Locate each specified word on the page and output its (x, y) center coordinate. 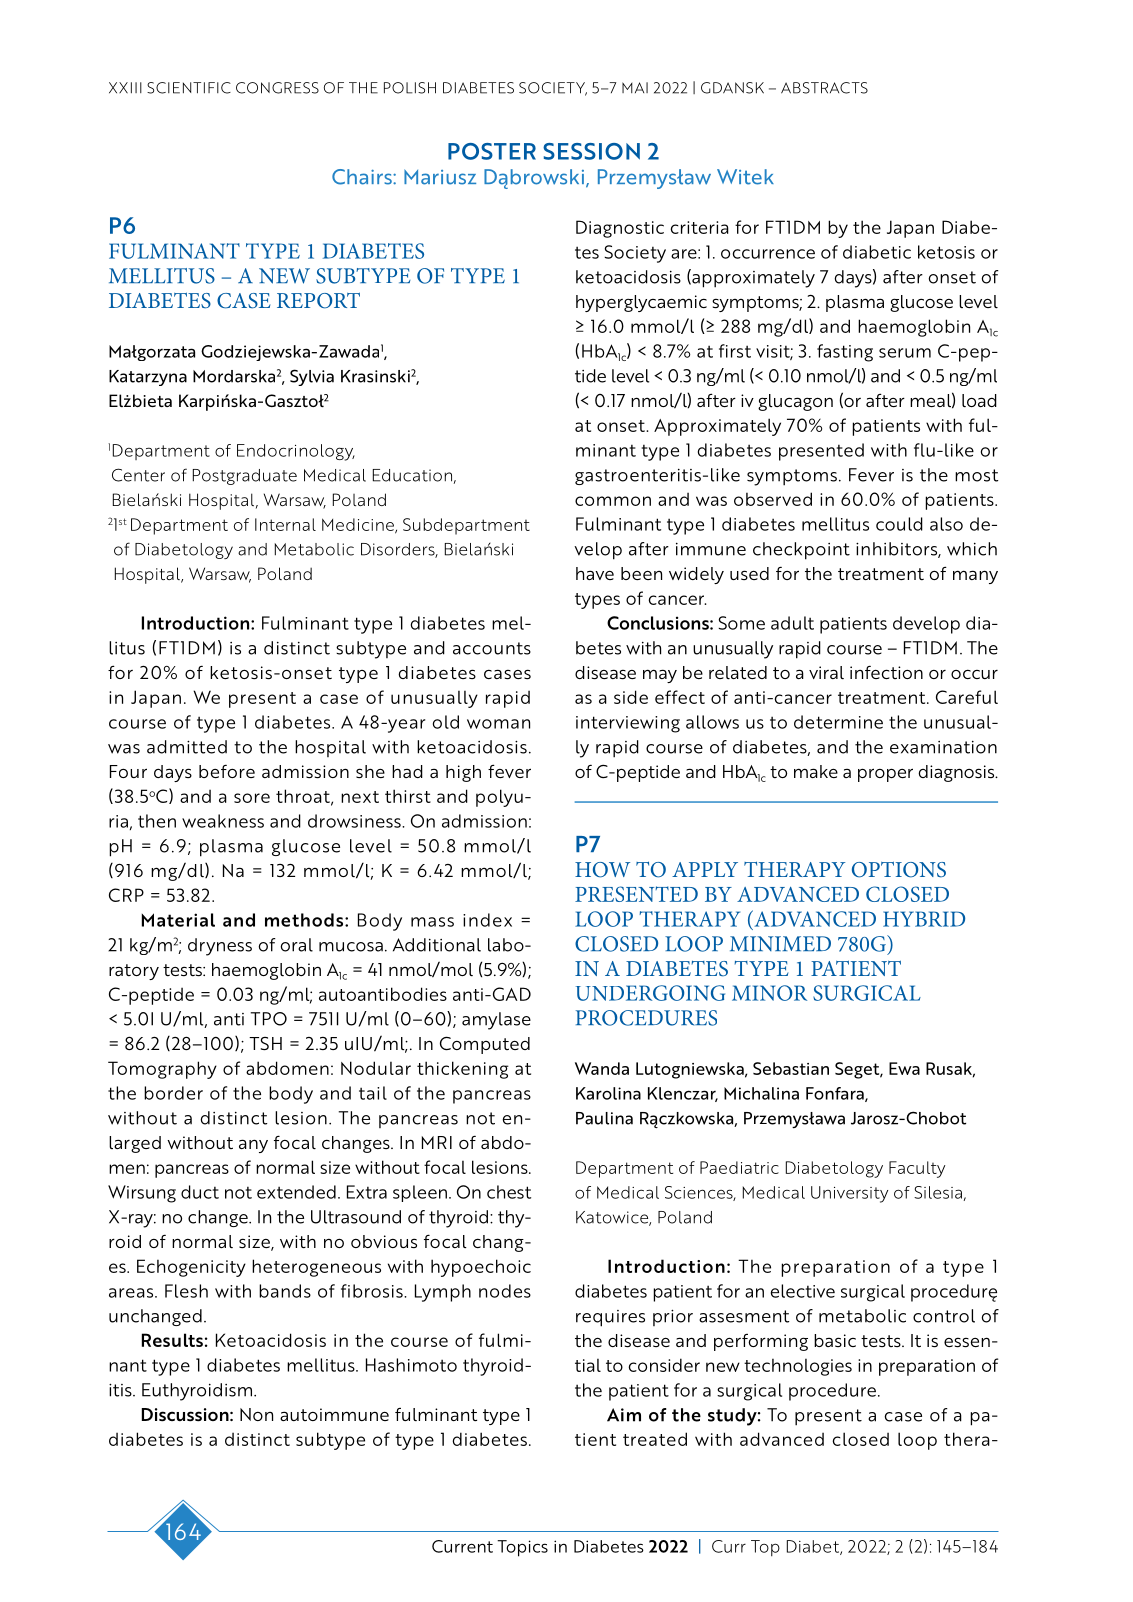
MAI (635, 87)
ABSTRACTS (824, 88)
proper (885, 775)
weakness (223, 821)
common (613, 501)
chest (509, 1192)
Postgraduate (245, 477)
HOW (602, 870)
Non (256, 1414)
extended (296, 1192)
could (899, 524)
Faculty (917, 1169)
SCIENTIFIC (189, 88)
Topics (522, 1548)
